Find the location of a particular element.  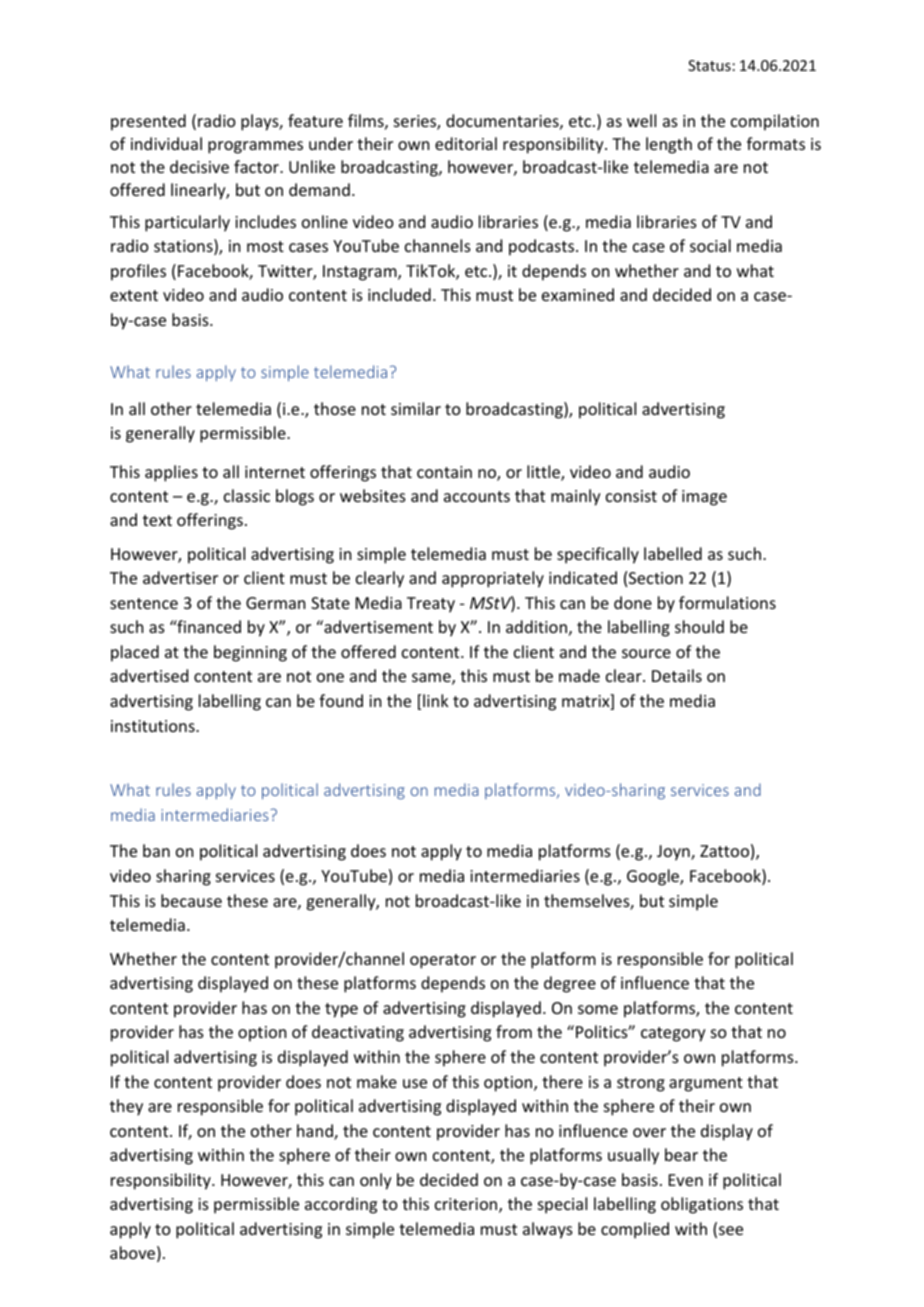

presented is located at coordinates (148, 122).
